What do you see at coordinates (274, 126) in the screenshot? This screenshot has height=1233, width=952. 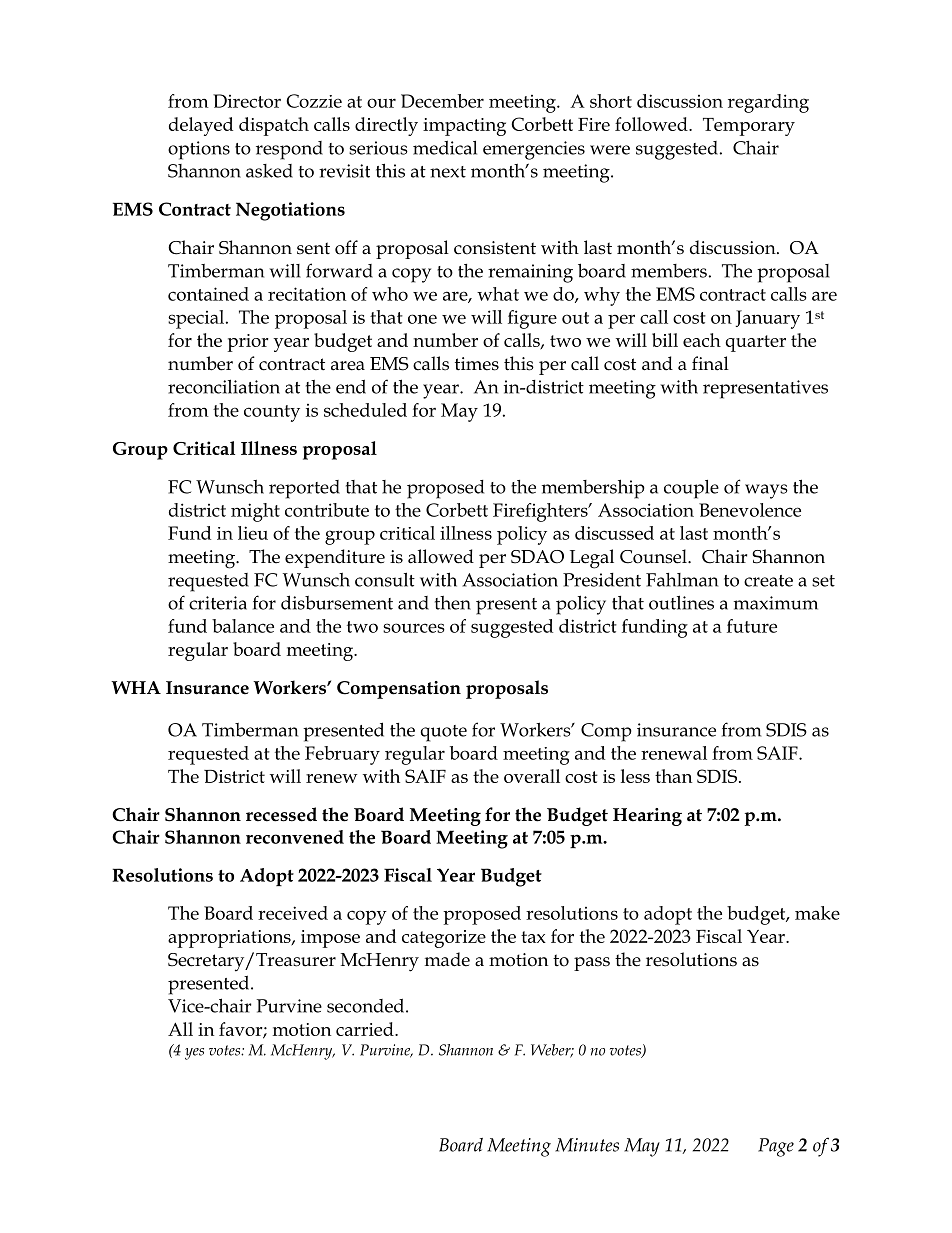 I see `dispatch` at bounding box center [274, 126].
